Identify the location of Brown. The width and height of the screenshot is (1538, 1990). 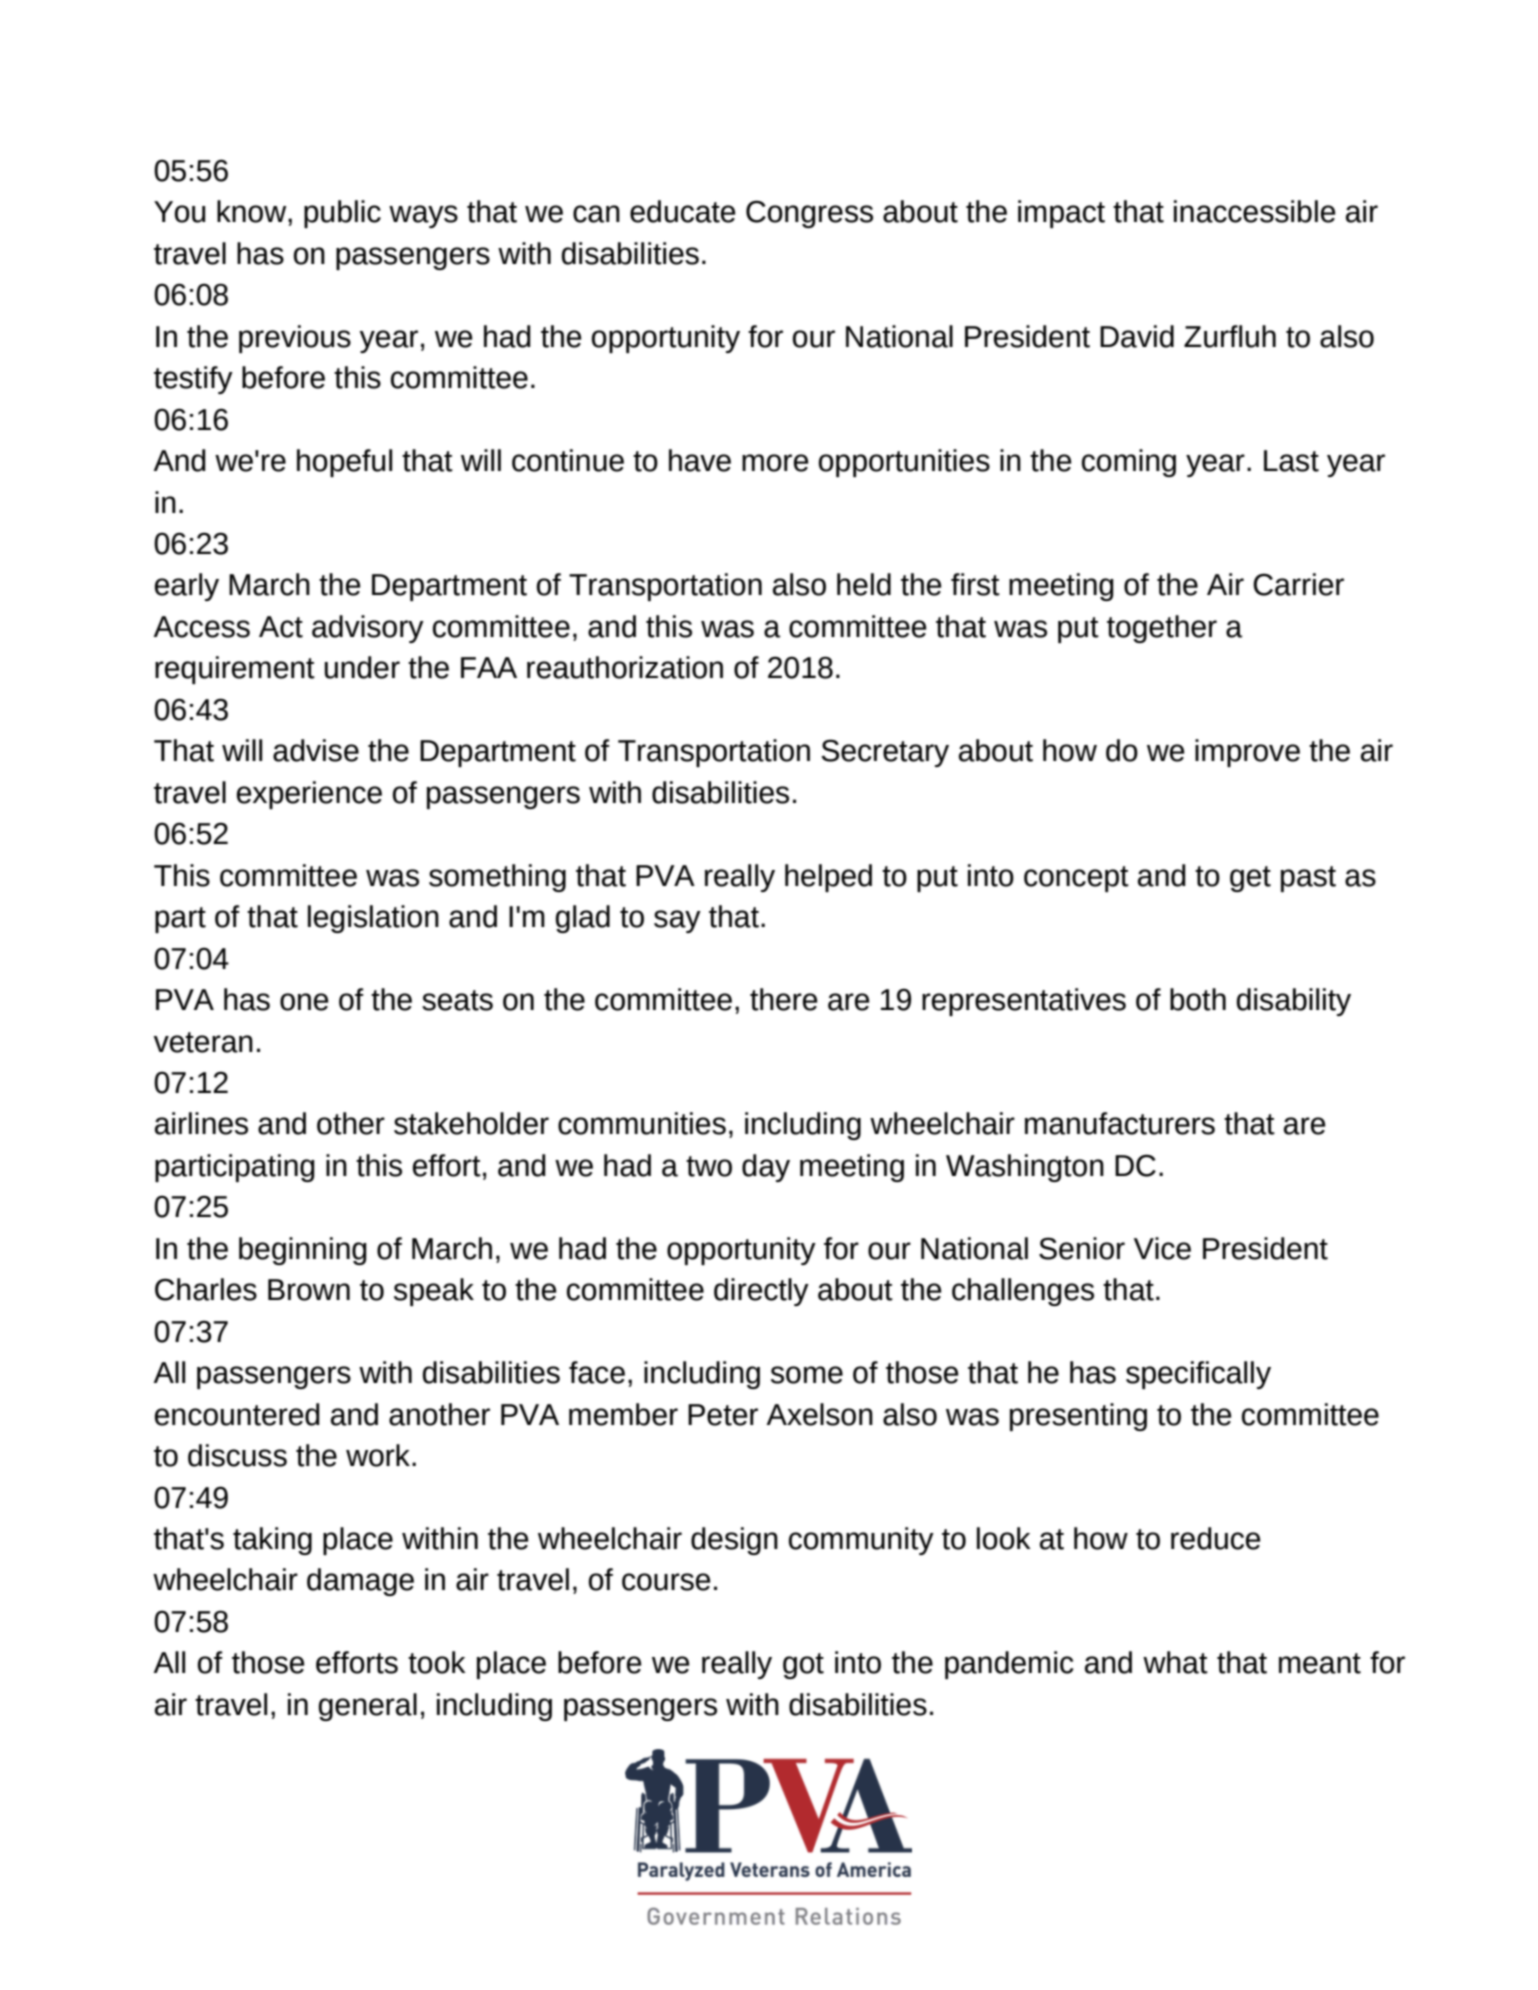
(309, 1290).
